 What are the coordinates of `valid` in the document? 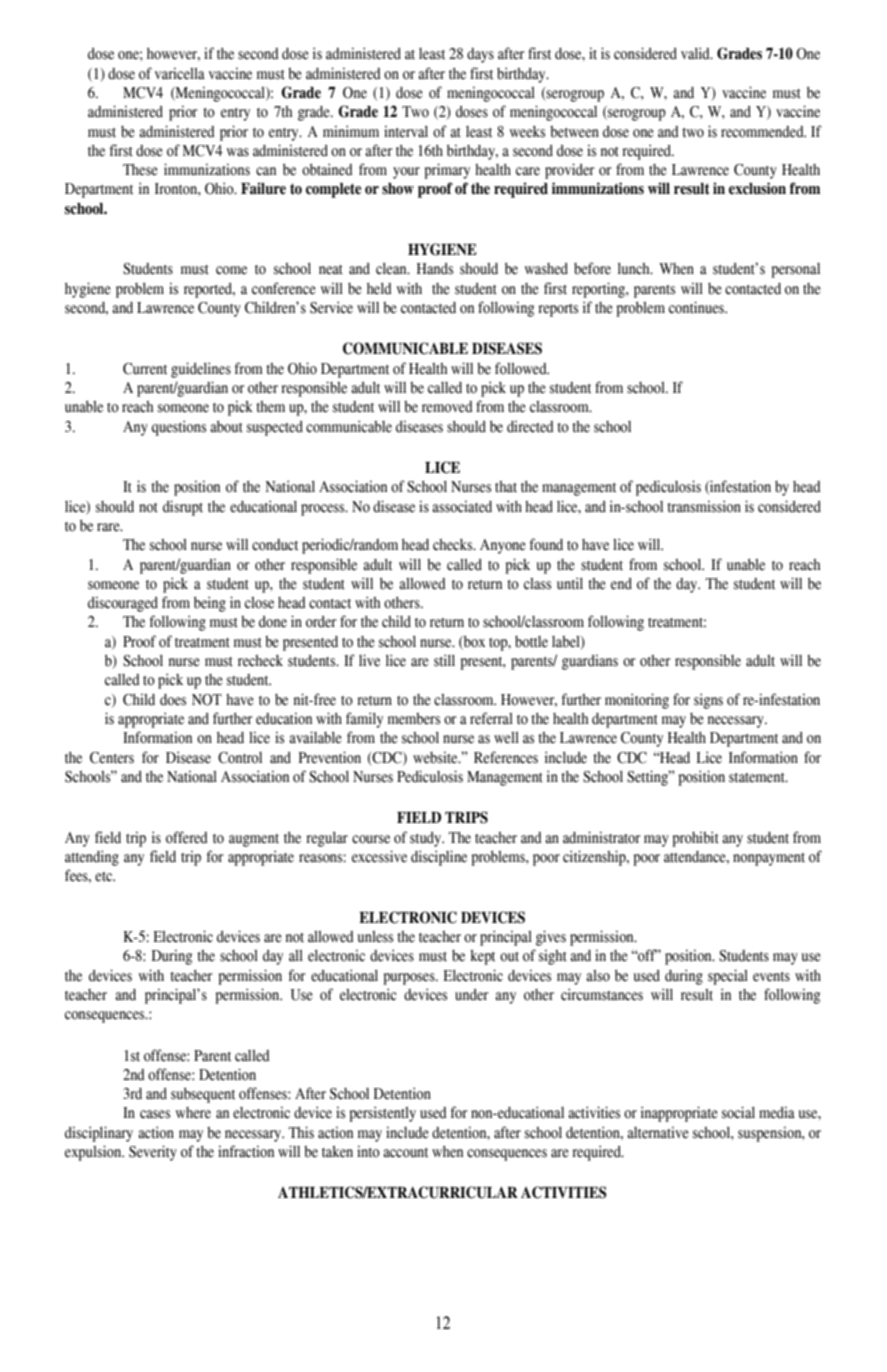 It's located at (696, 53).
